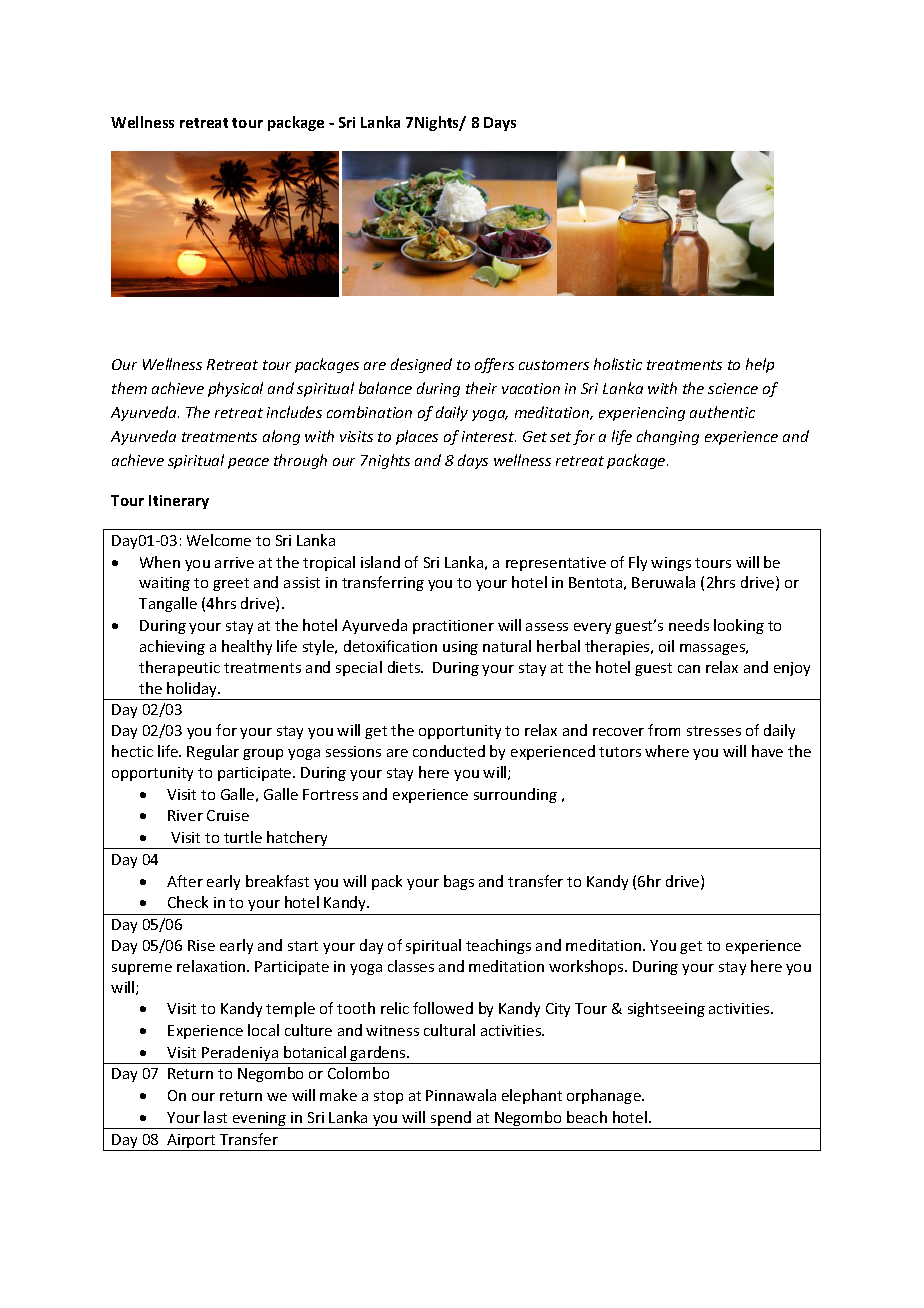  Describe the element at coordinates (498, 946) in the screenshot. I see `teachings` at that location.
